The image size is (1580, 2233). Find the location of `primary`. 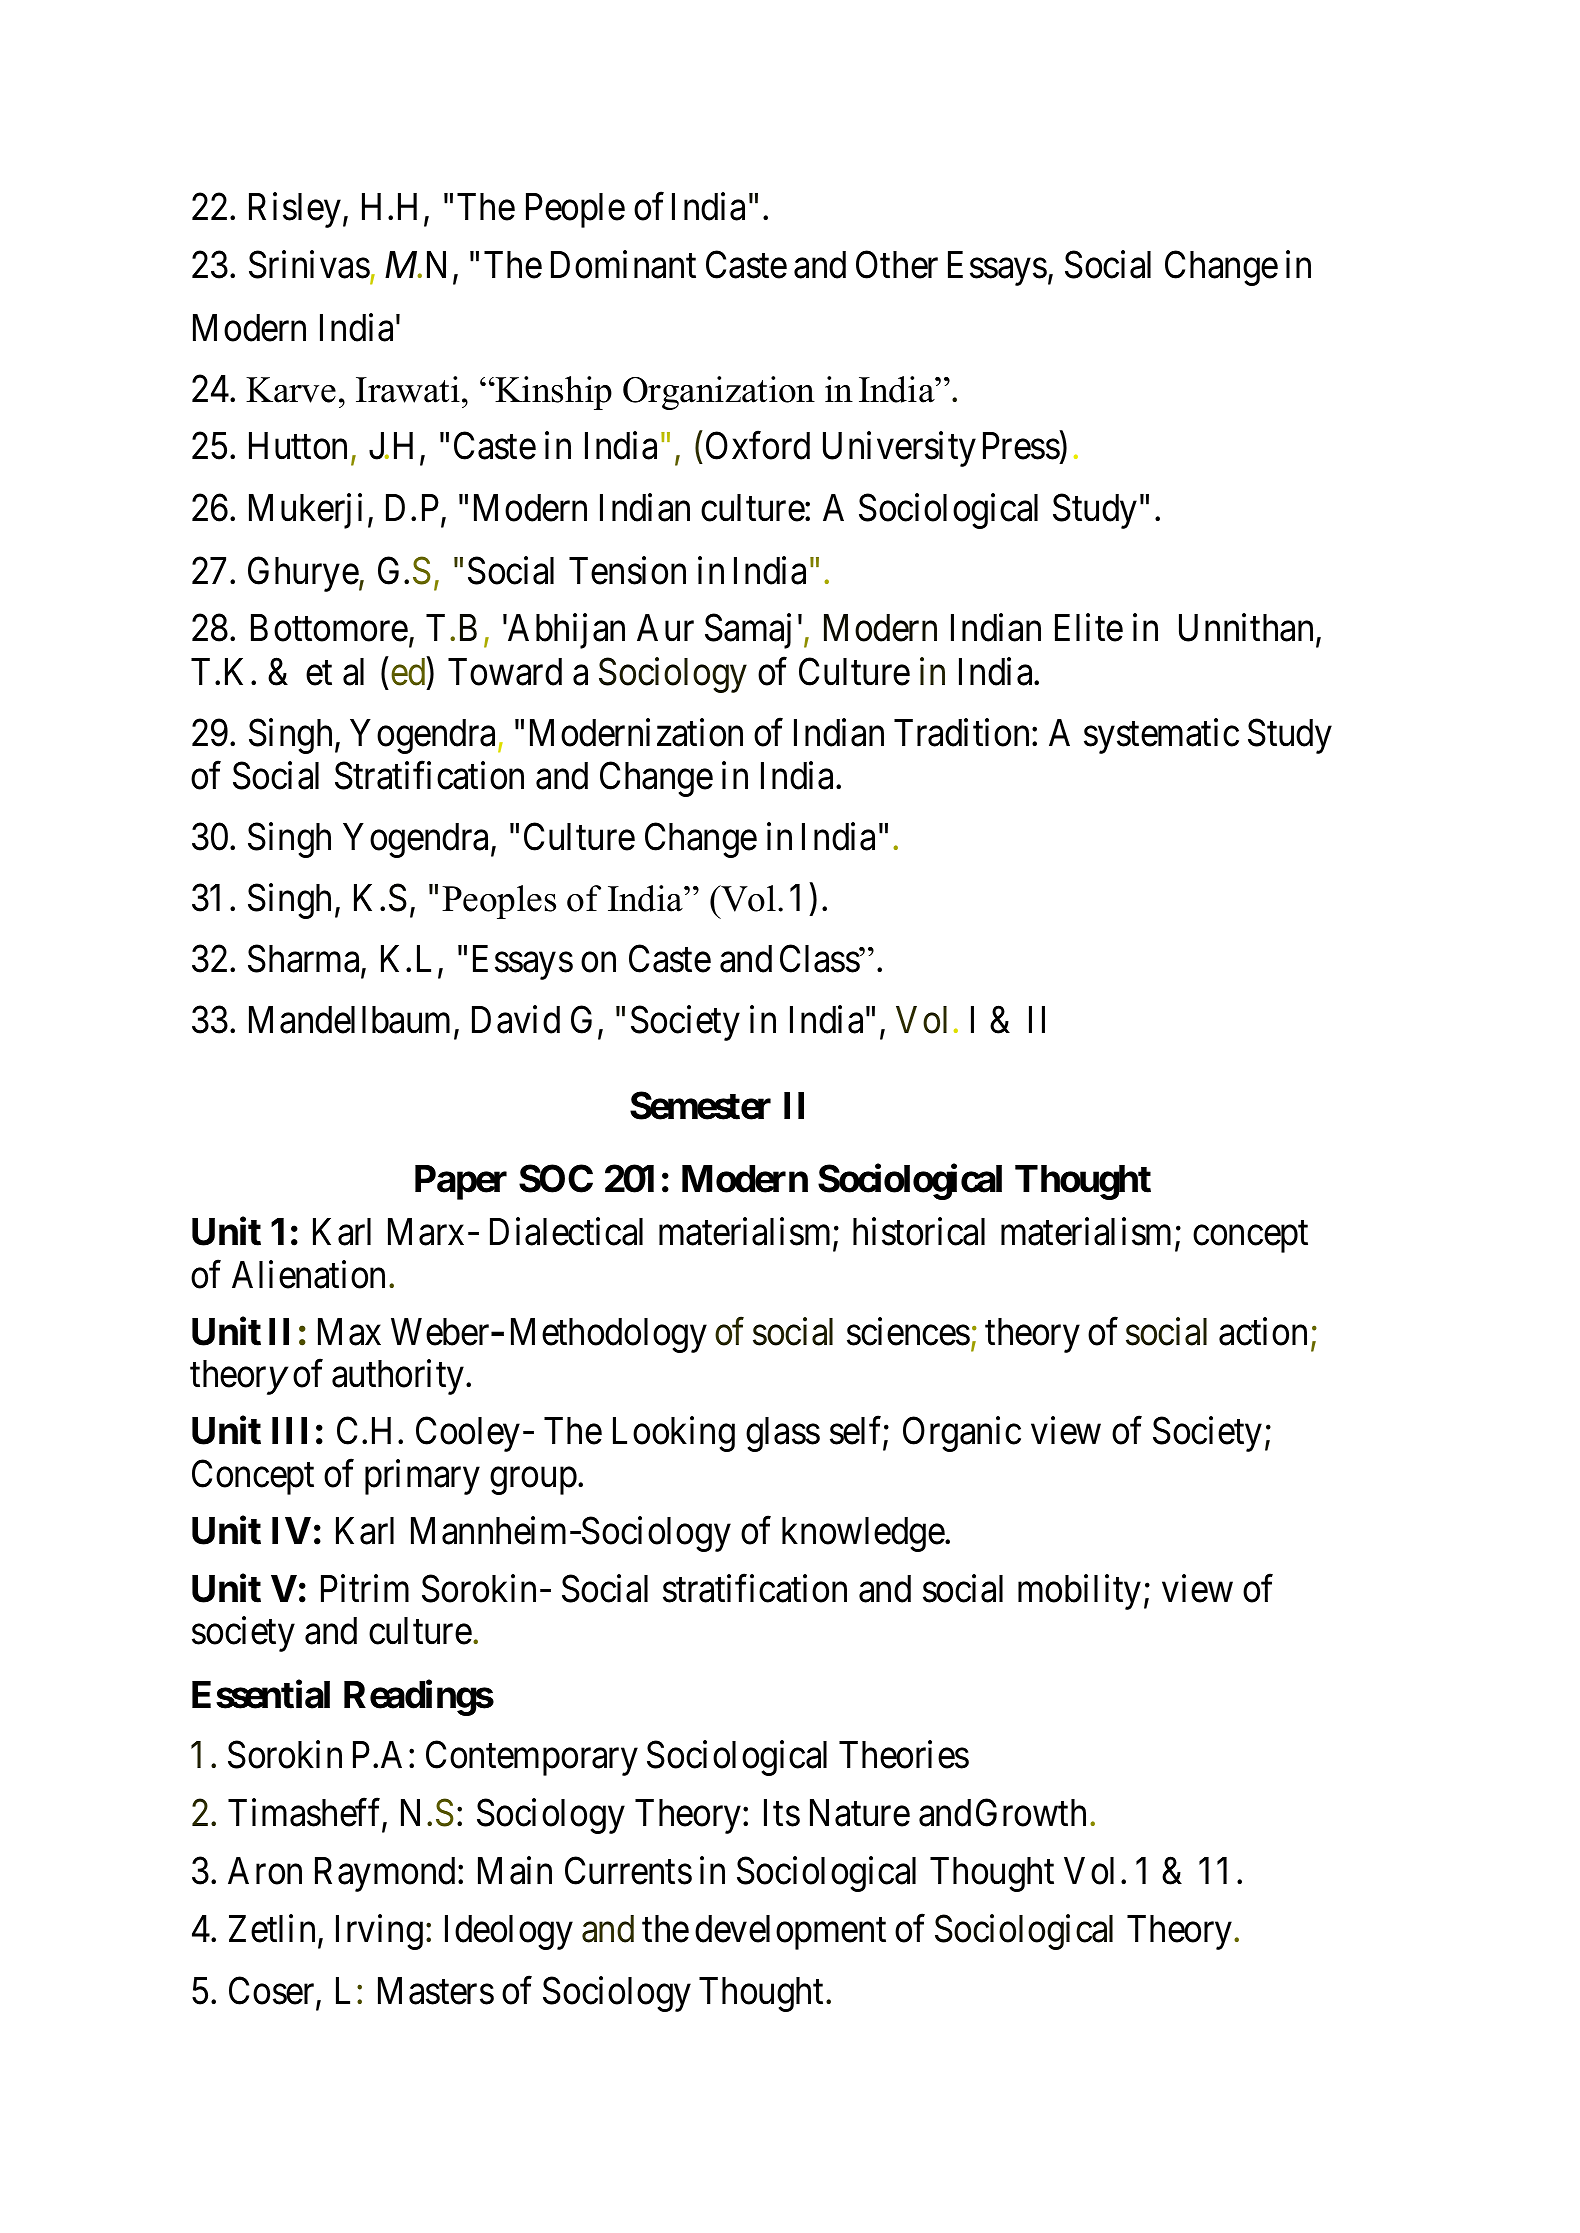

primary is located at coordinates (422, 1477).
